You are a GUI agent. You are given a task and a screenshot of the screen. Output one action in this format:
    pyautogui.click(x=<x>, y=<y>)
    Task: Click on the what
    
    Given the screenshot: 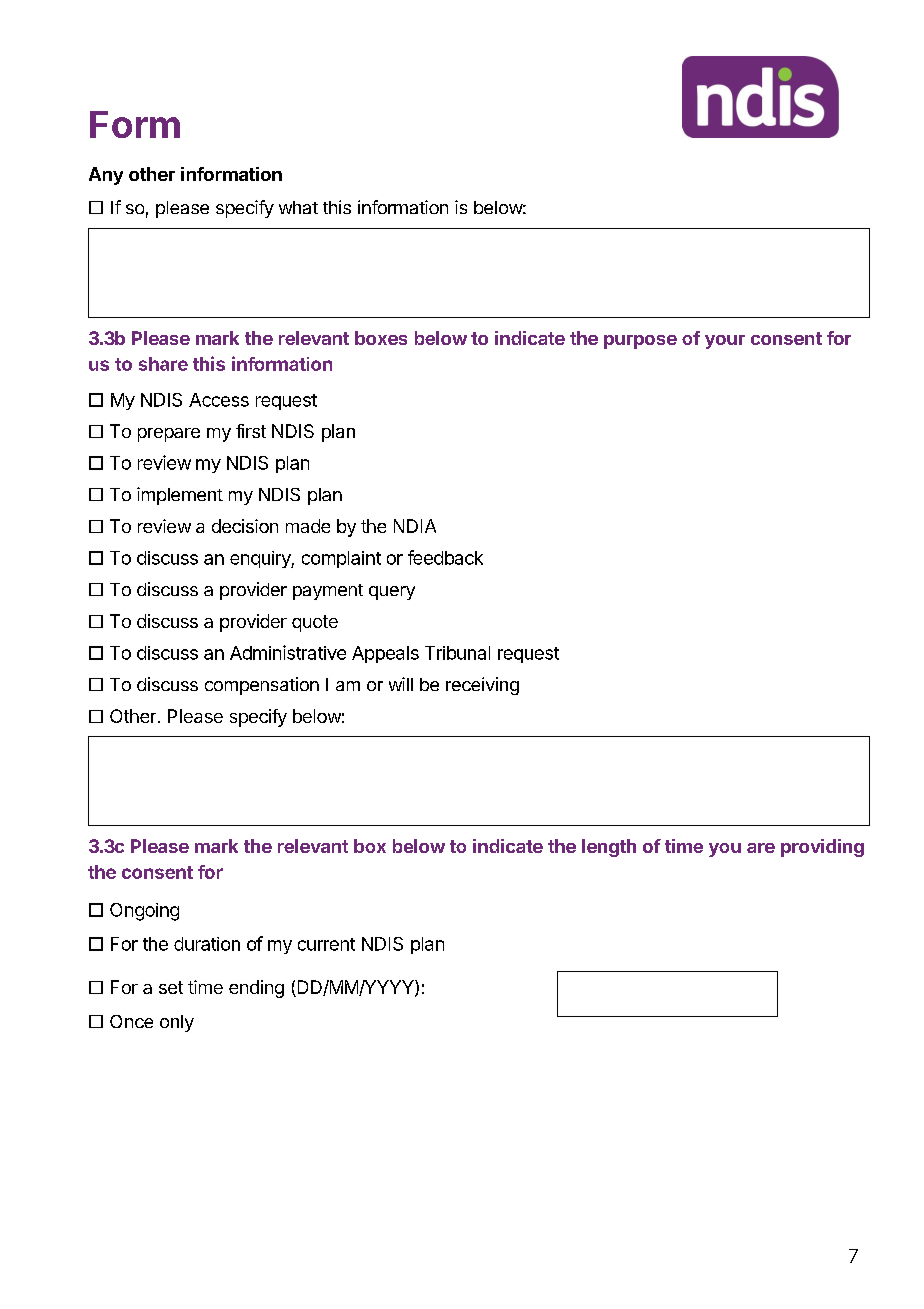 What is the action you would take?
    pyautogui.click(x=298, y=207)
